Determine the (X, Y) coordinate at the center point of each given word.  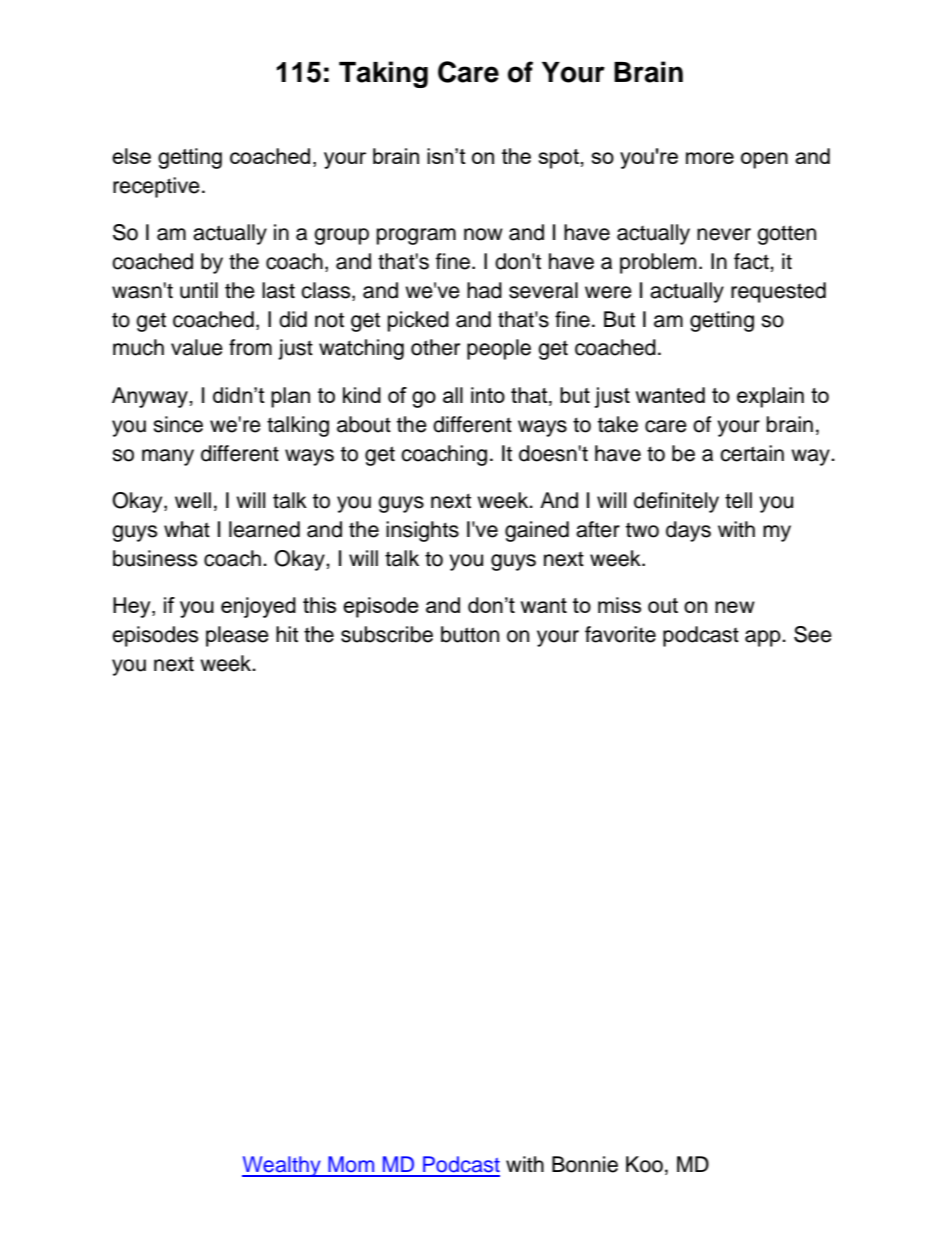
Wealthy (282, 1166)
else (131, 156)
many (168, 457)
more (710, 158)
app (764, 638)
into (488, 395)
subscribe (387, 634)
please (237, 636)
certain (752, 453)
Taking (383, 74)
